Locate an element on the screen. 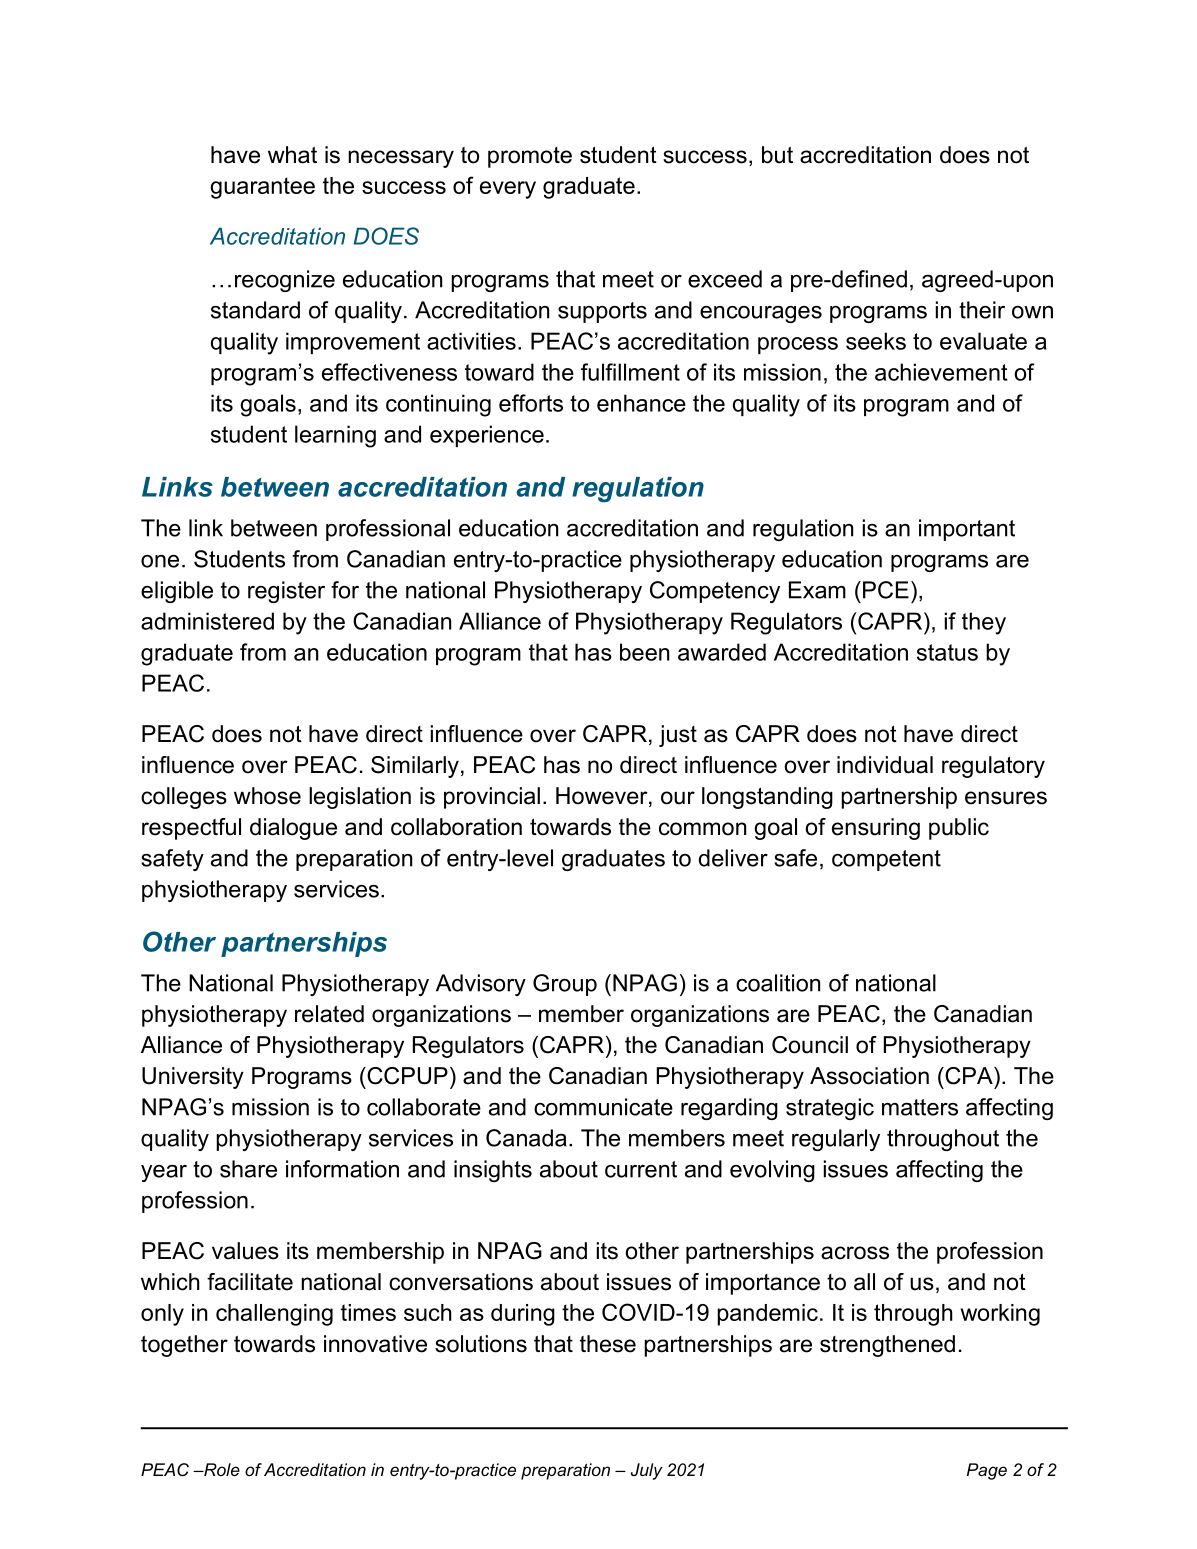 Image resolution: width=1197 pixels, height=1549 pixels. whose is located at coordinates (267, 796).
